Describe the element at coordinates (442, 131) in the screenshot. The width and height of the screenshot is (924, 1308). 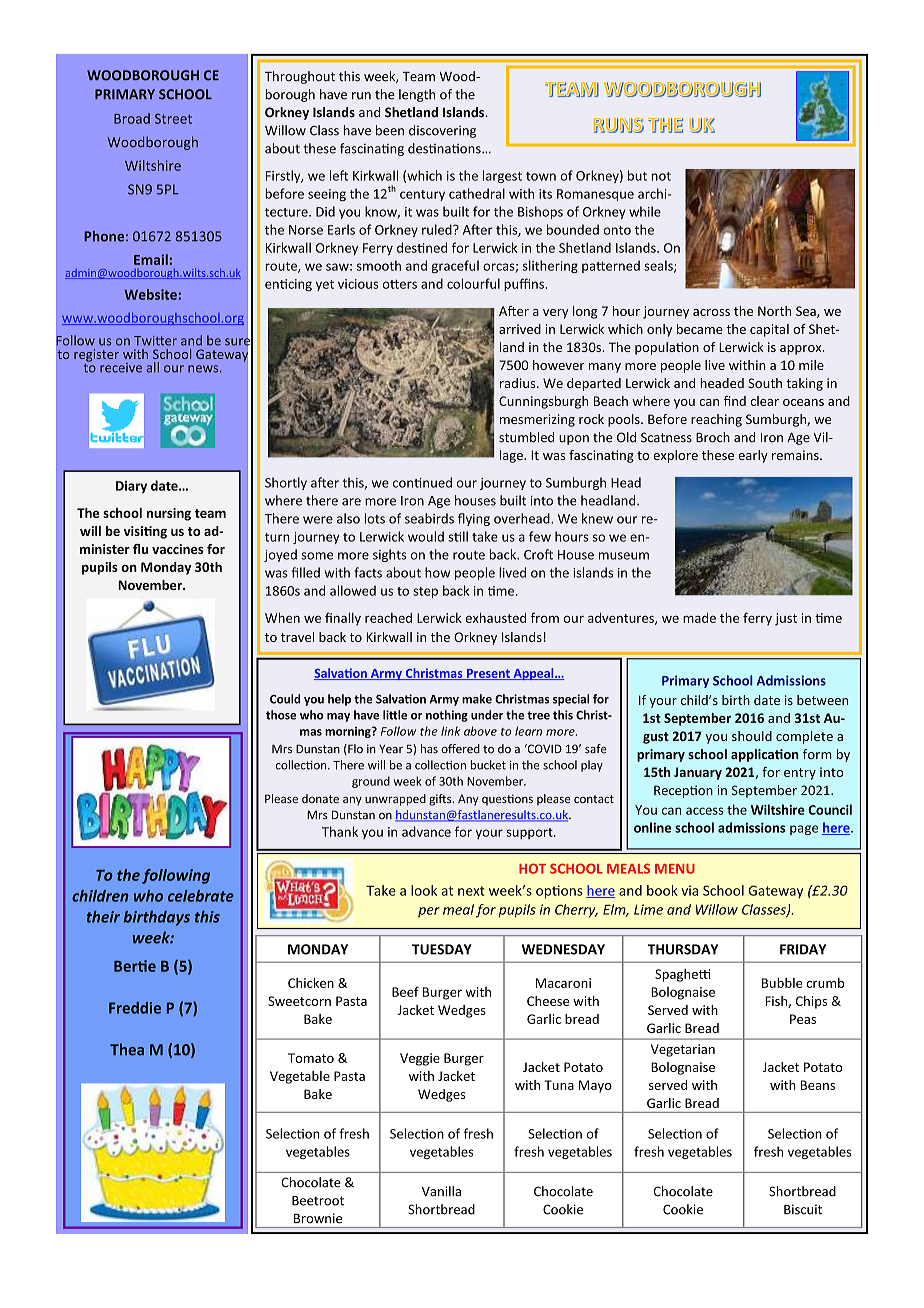
I see `discovering` at that location.
